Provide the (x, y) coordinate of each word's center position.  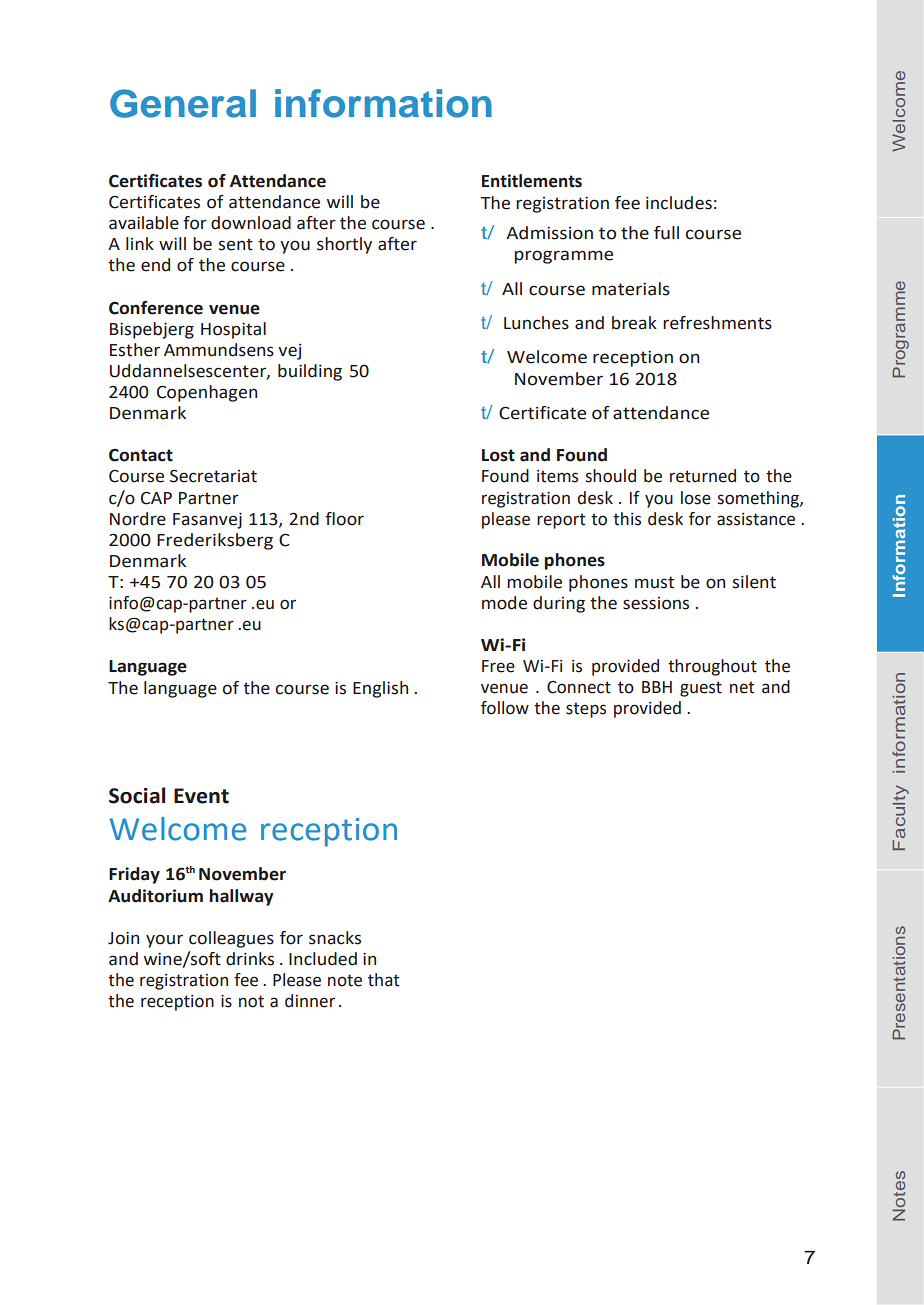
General (183, 103)
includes (679, 203)
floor (344, 519)
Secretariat (213, 476)
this (627, 519)
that (383, 980)
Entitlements (532, 181)
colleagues (231, 939)
